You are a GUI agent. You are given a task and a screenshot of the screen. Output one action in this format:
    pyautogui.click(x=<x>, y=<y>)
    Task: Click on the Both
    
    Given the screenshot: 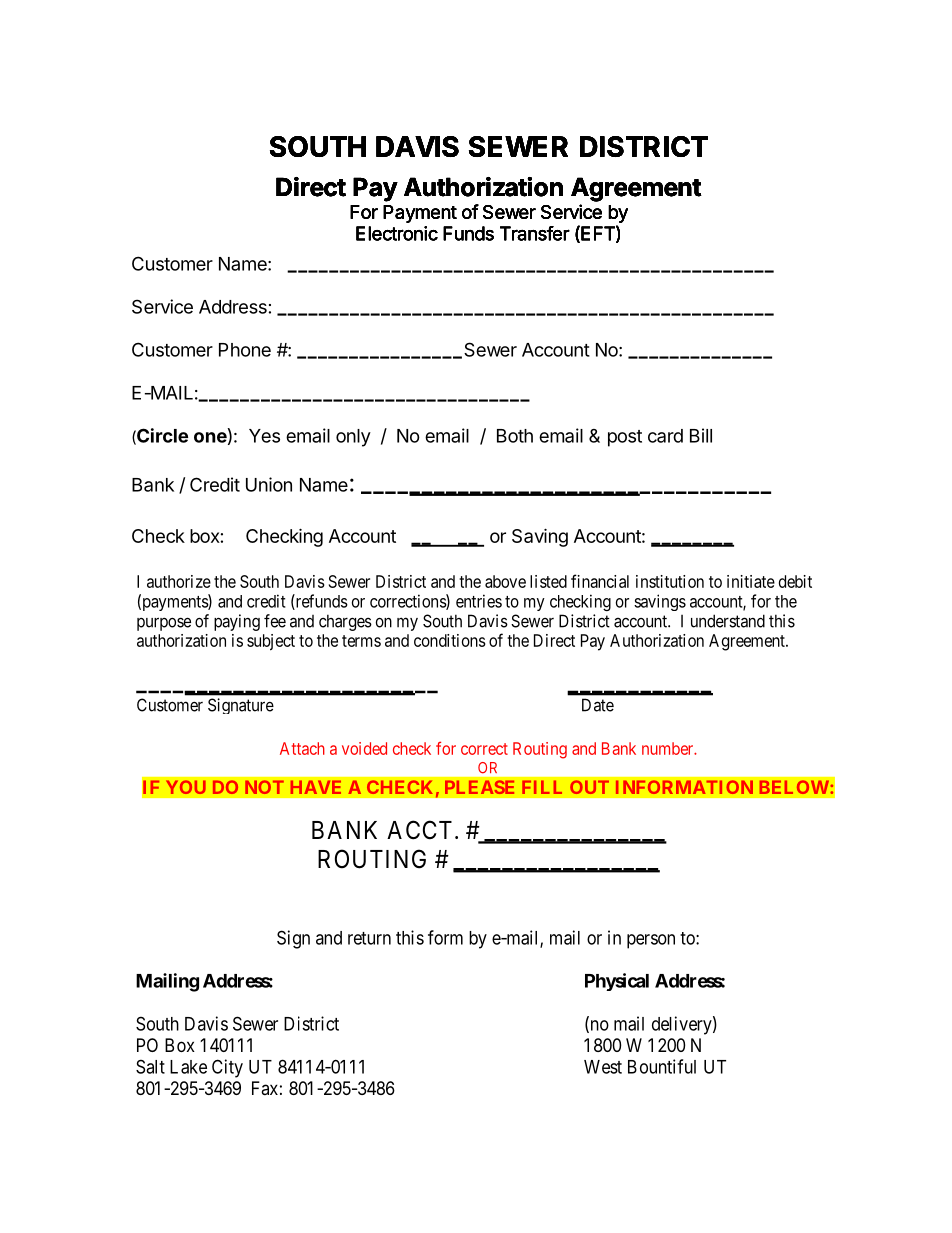 What is the action you would take?
    pyautogui.click(x=515, y=436)
